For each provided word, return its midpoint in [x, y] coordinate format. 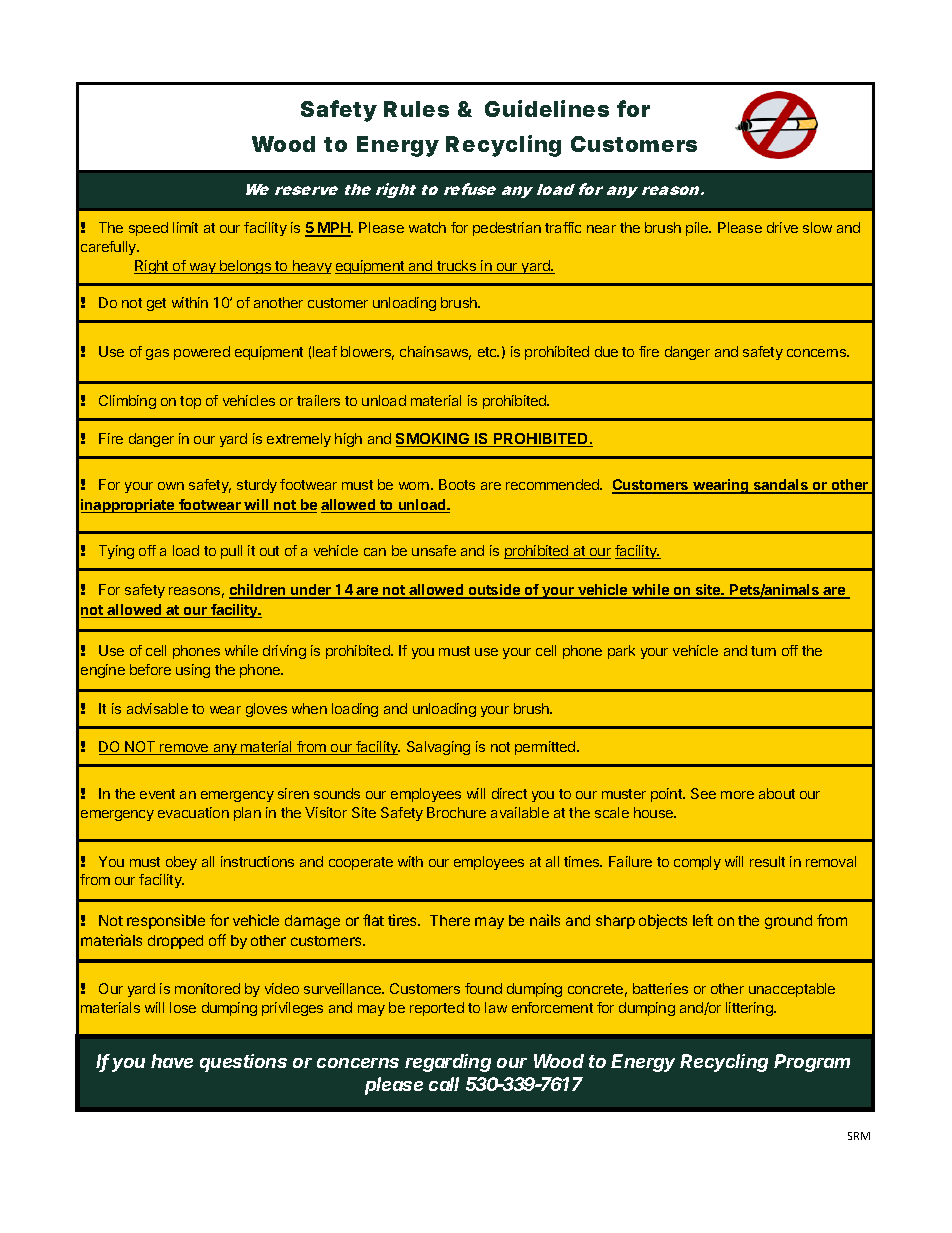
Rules [416, 109]
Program [812, 1063]
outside [494, 591]
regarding [448, 1063]
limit [185, 227]
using [193, 671]
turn [763, 651]
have [172, 1061]
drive [782, 227]
